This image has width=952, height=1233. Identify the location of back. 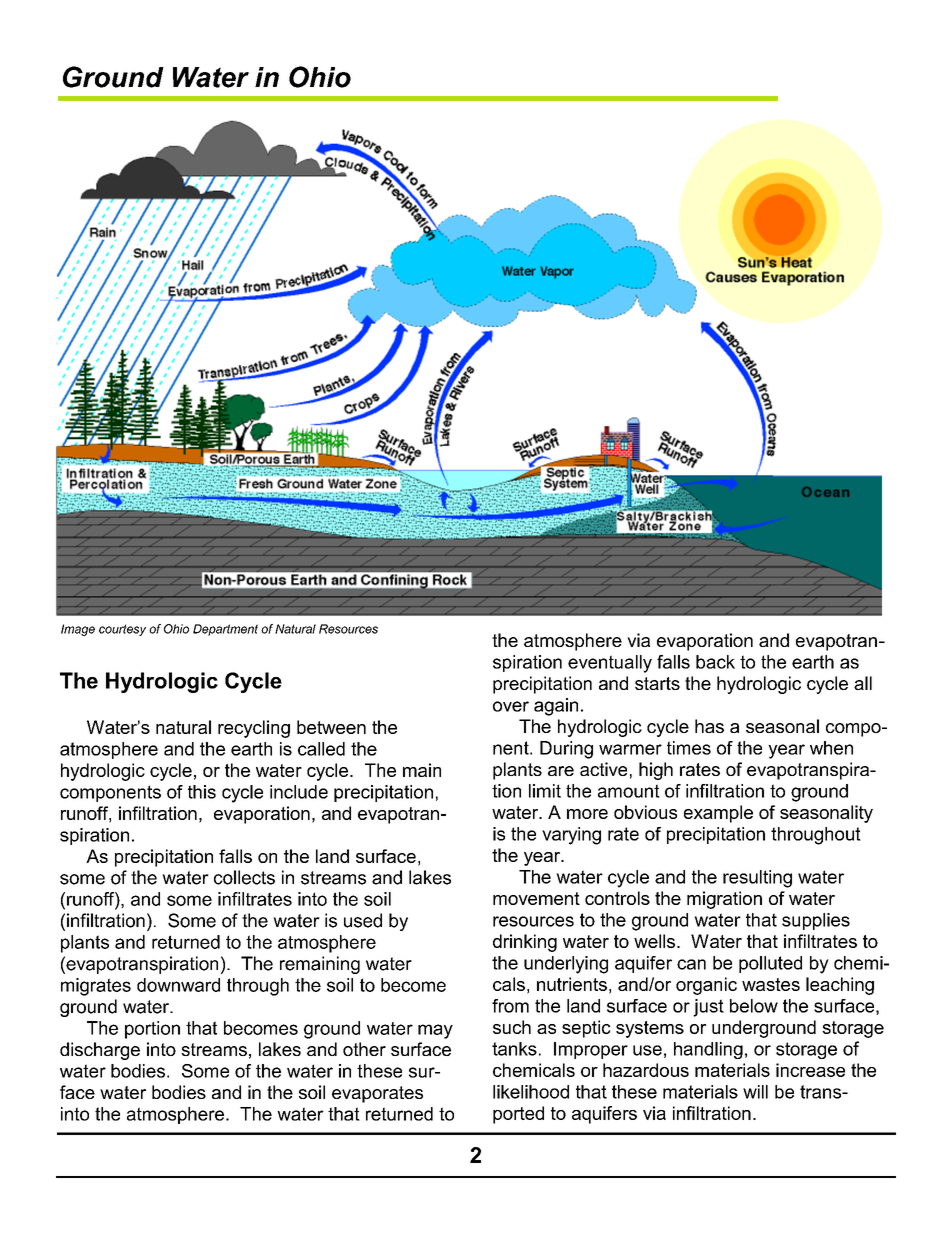
(715, 662).
